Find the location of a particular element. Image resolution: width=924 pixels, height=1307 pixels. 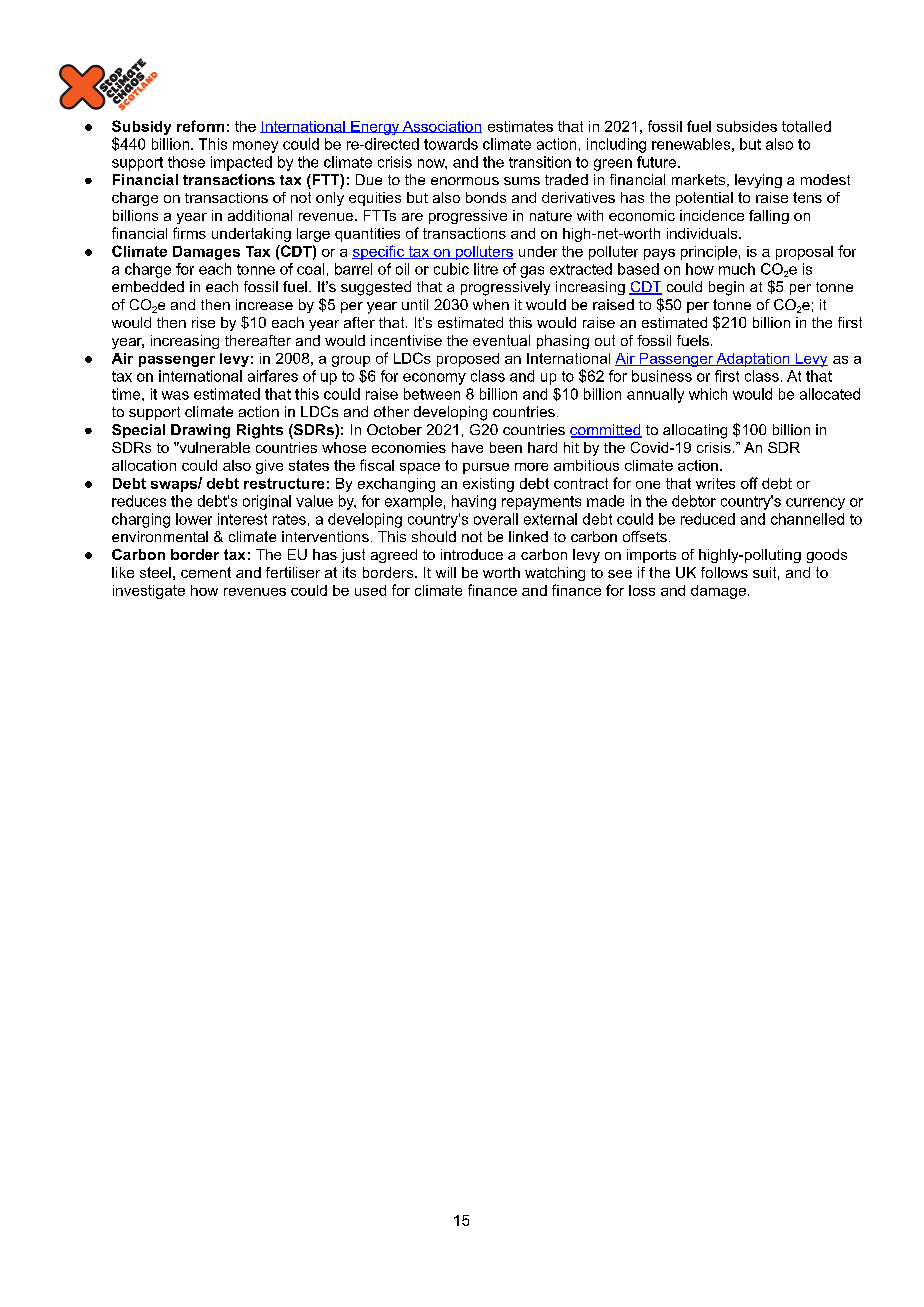

will is located at coordinates (446, 572).
